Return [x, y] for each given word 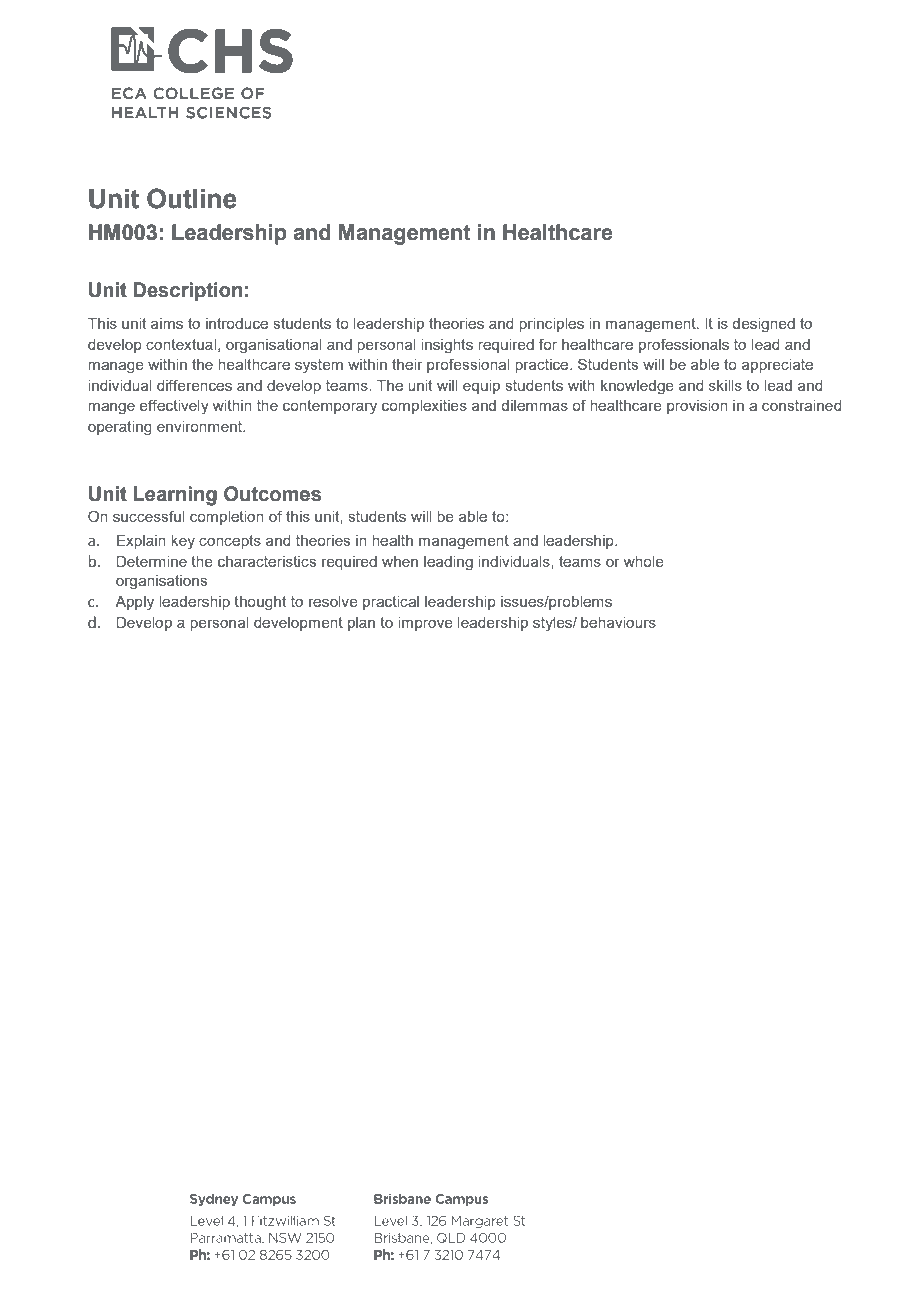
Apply [134, 603]
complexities [424, 407]
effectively [174, 407]
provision [697, 407]
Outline [192, 198]
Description [187, 291]
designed [764, 325]
